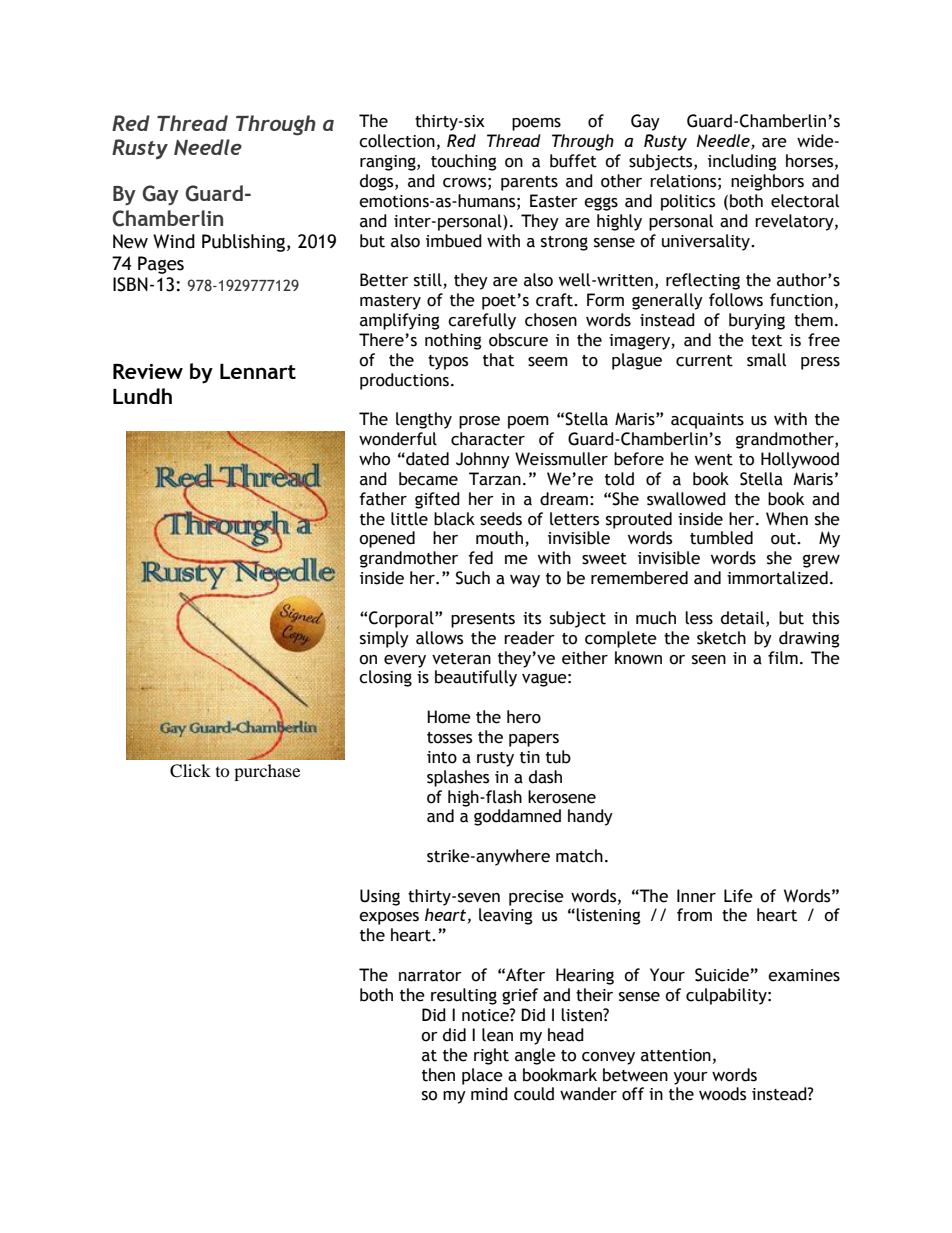 Image resolution: width=952 pixels, height=1233 pixels. Describe the element at coordinates (491, 1056) in the screenshot. I see `right` at that location.
